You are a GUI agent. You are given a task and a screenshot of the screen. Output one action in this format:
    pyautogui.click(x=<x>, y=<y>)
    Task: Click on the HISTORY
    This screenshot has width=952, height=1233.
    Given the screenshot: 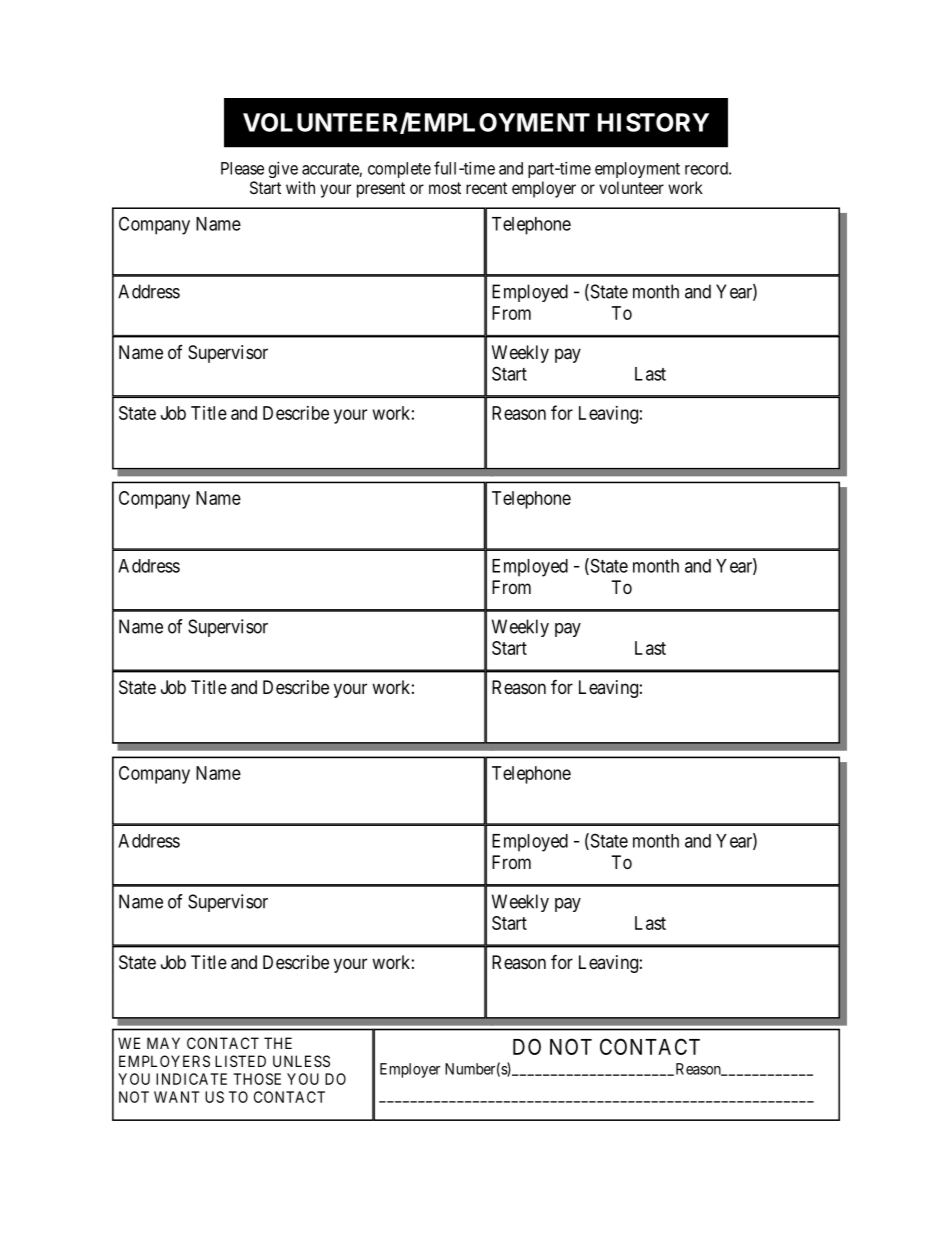 What is the action you would take?
    pyautogui.click(x=653, y=122)
